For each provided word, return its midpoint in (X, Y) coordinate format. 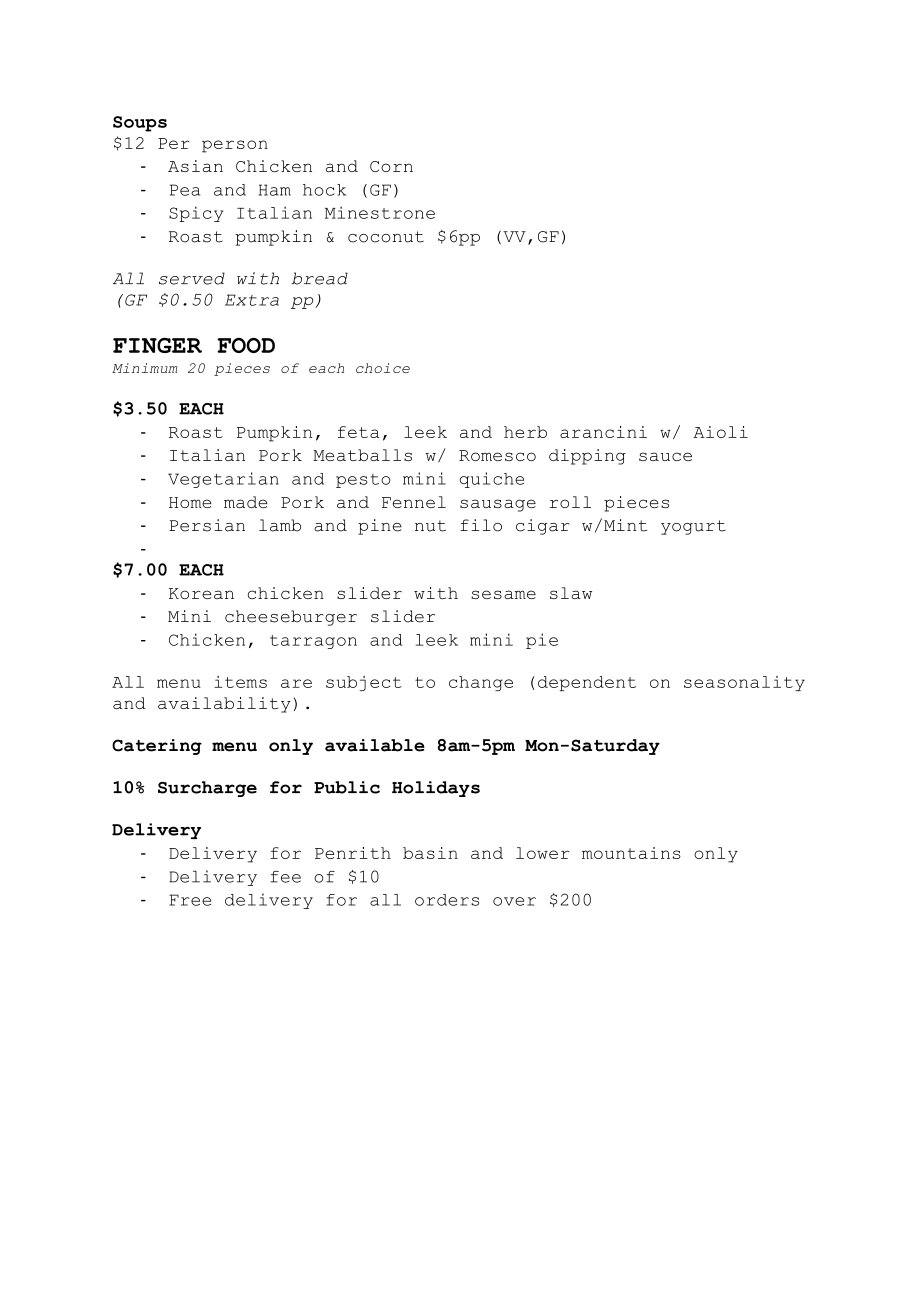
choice (383, 368)
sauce (665, 456)
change (481, 683)
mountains (631, 853)
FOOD (246, 345)
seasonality (744, 683)
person (235, 146)
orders (447, 900)
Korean (201, 593)
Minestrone (380, 212)
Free (190, 900)
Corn (391, 166)
